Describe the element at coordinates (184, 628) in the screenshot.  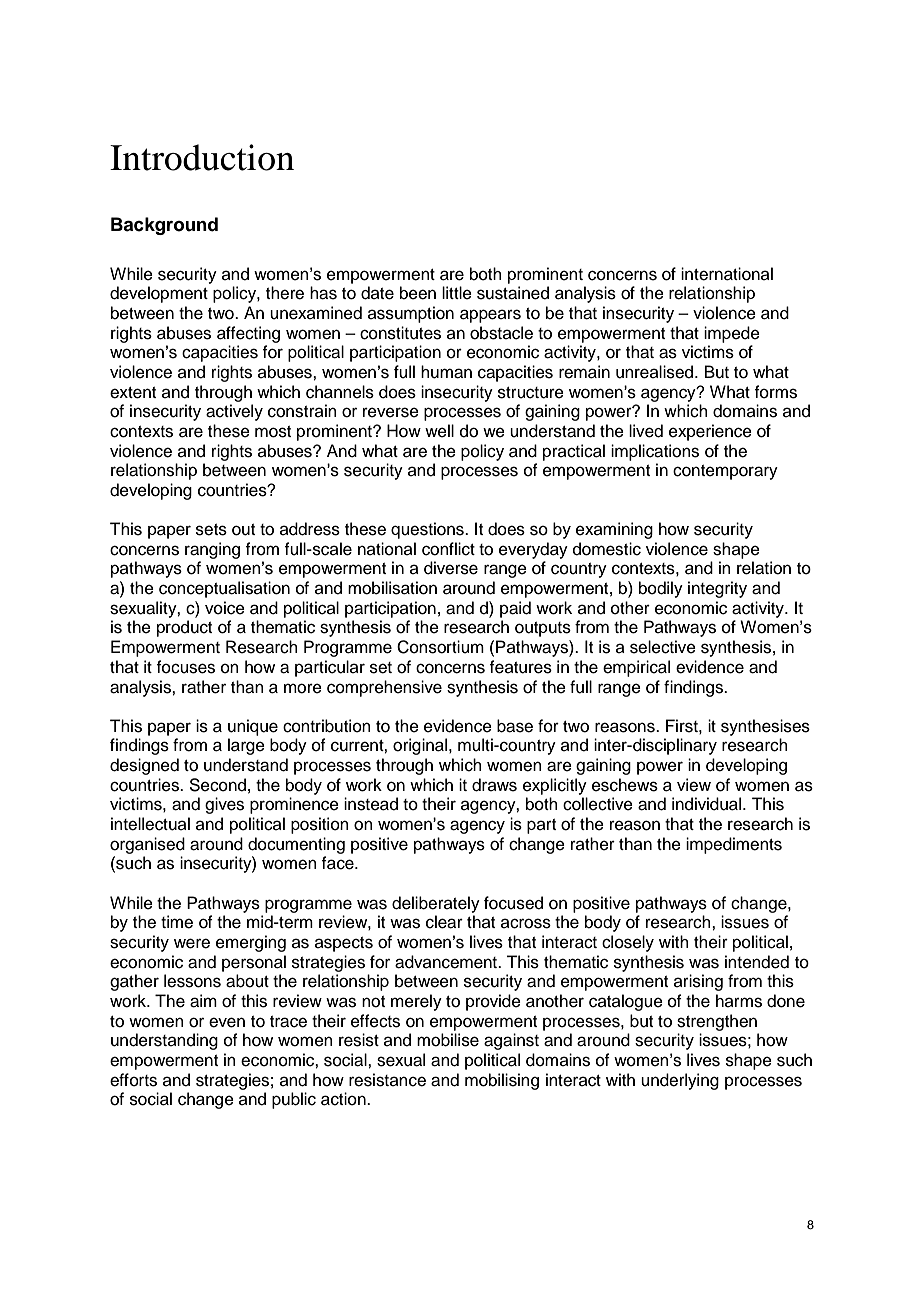
I see `product` at that location.
